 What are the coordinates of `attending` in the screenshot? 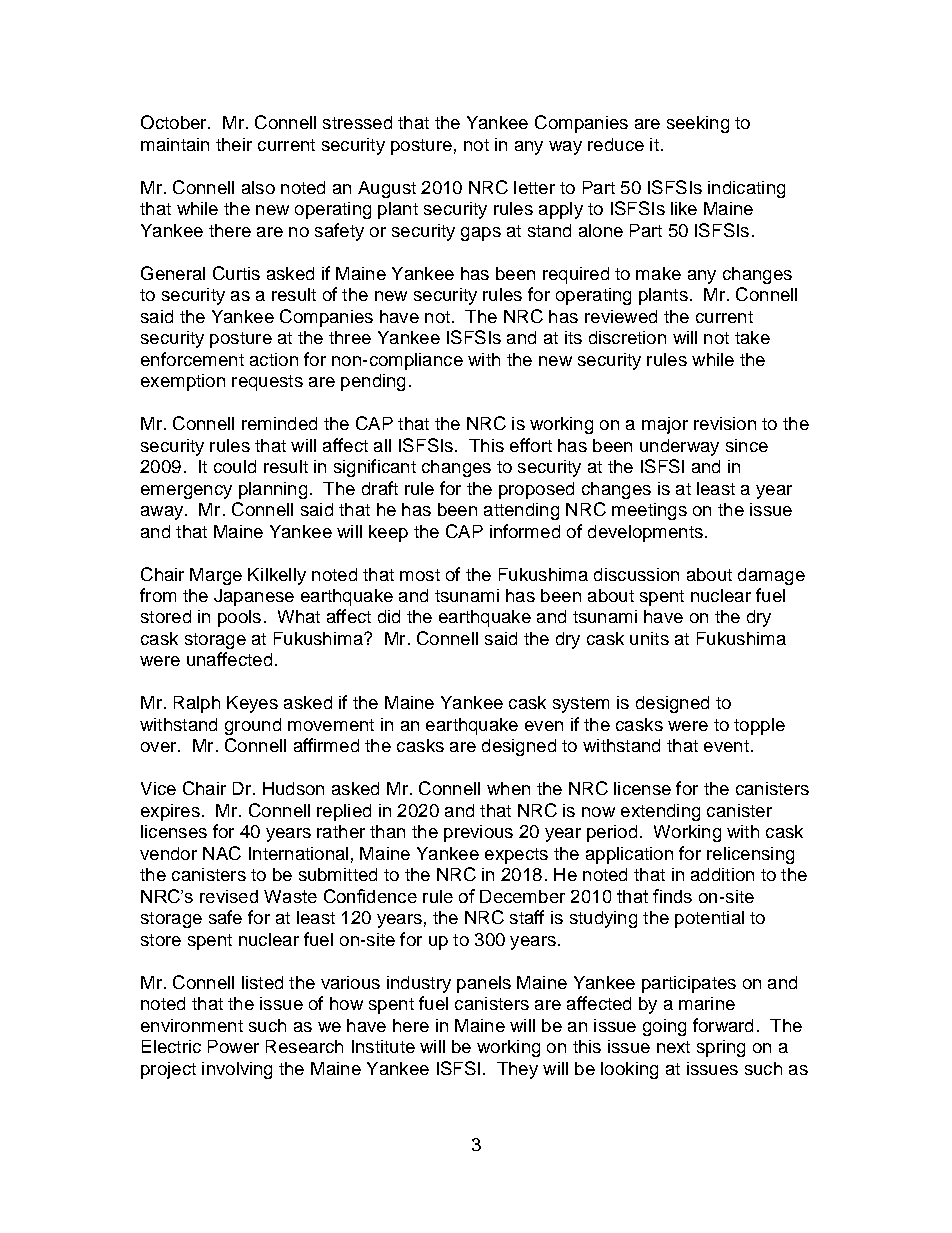 It's located at (521, 511).
